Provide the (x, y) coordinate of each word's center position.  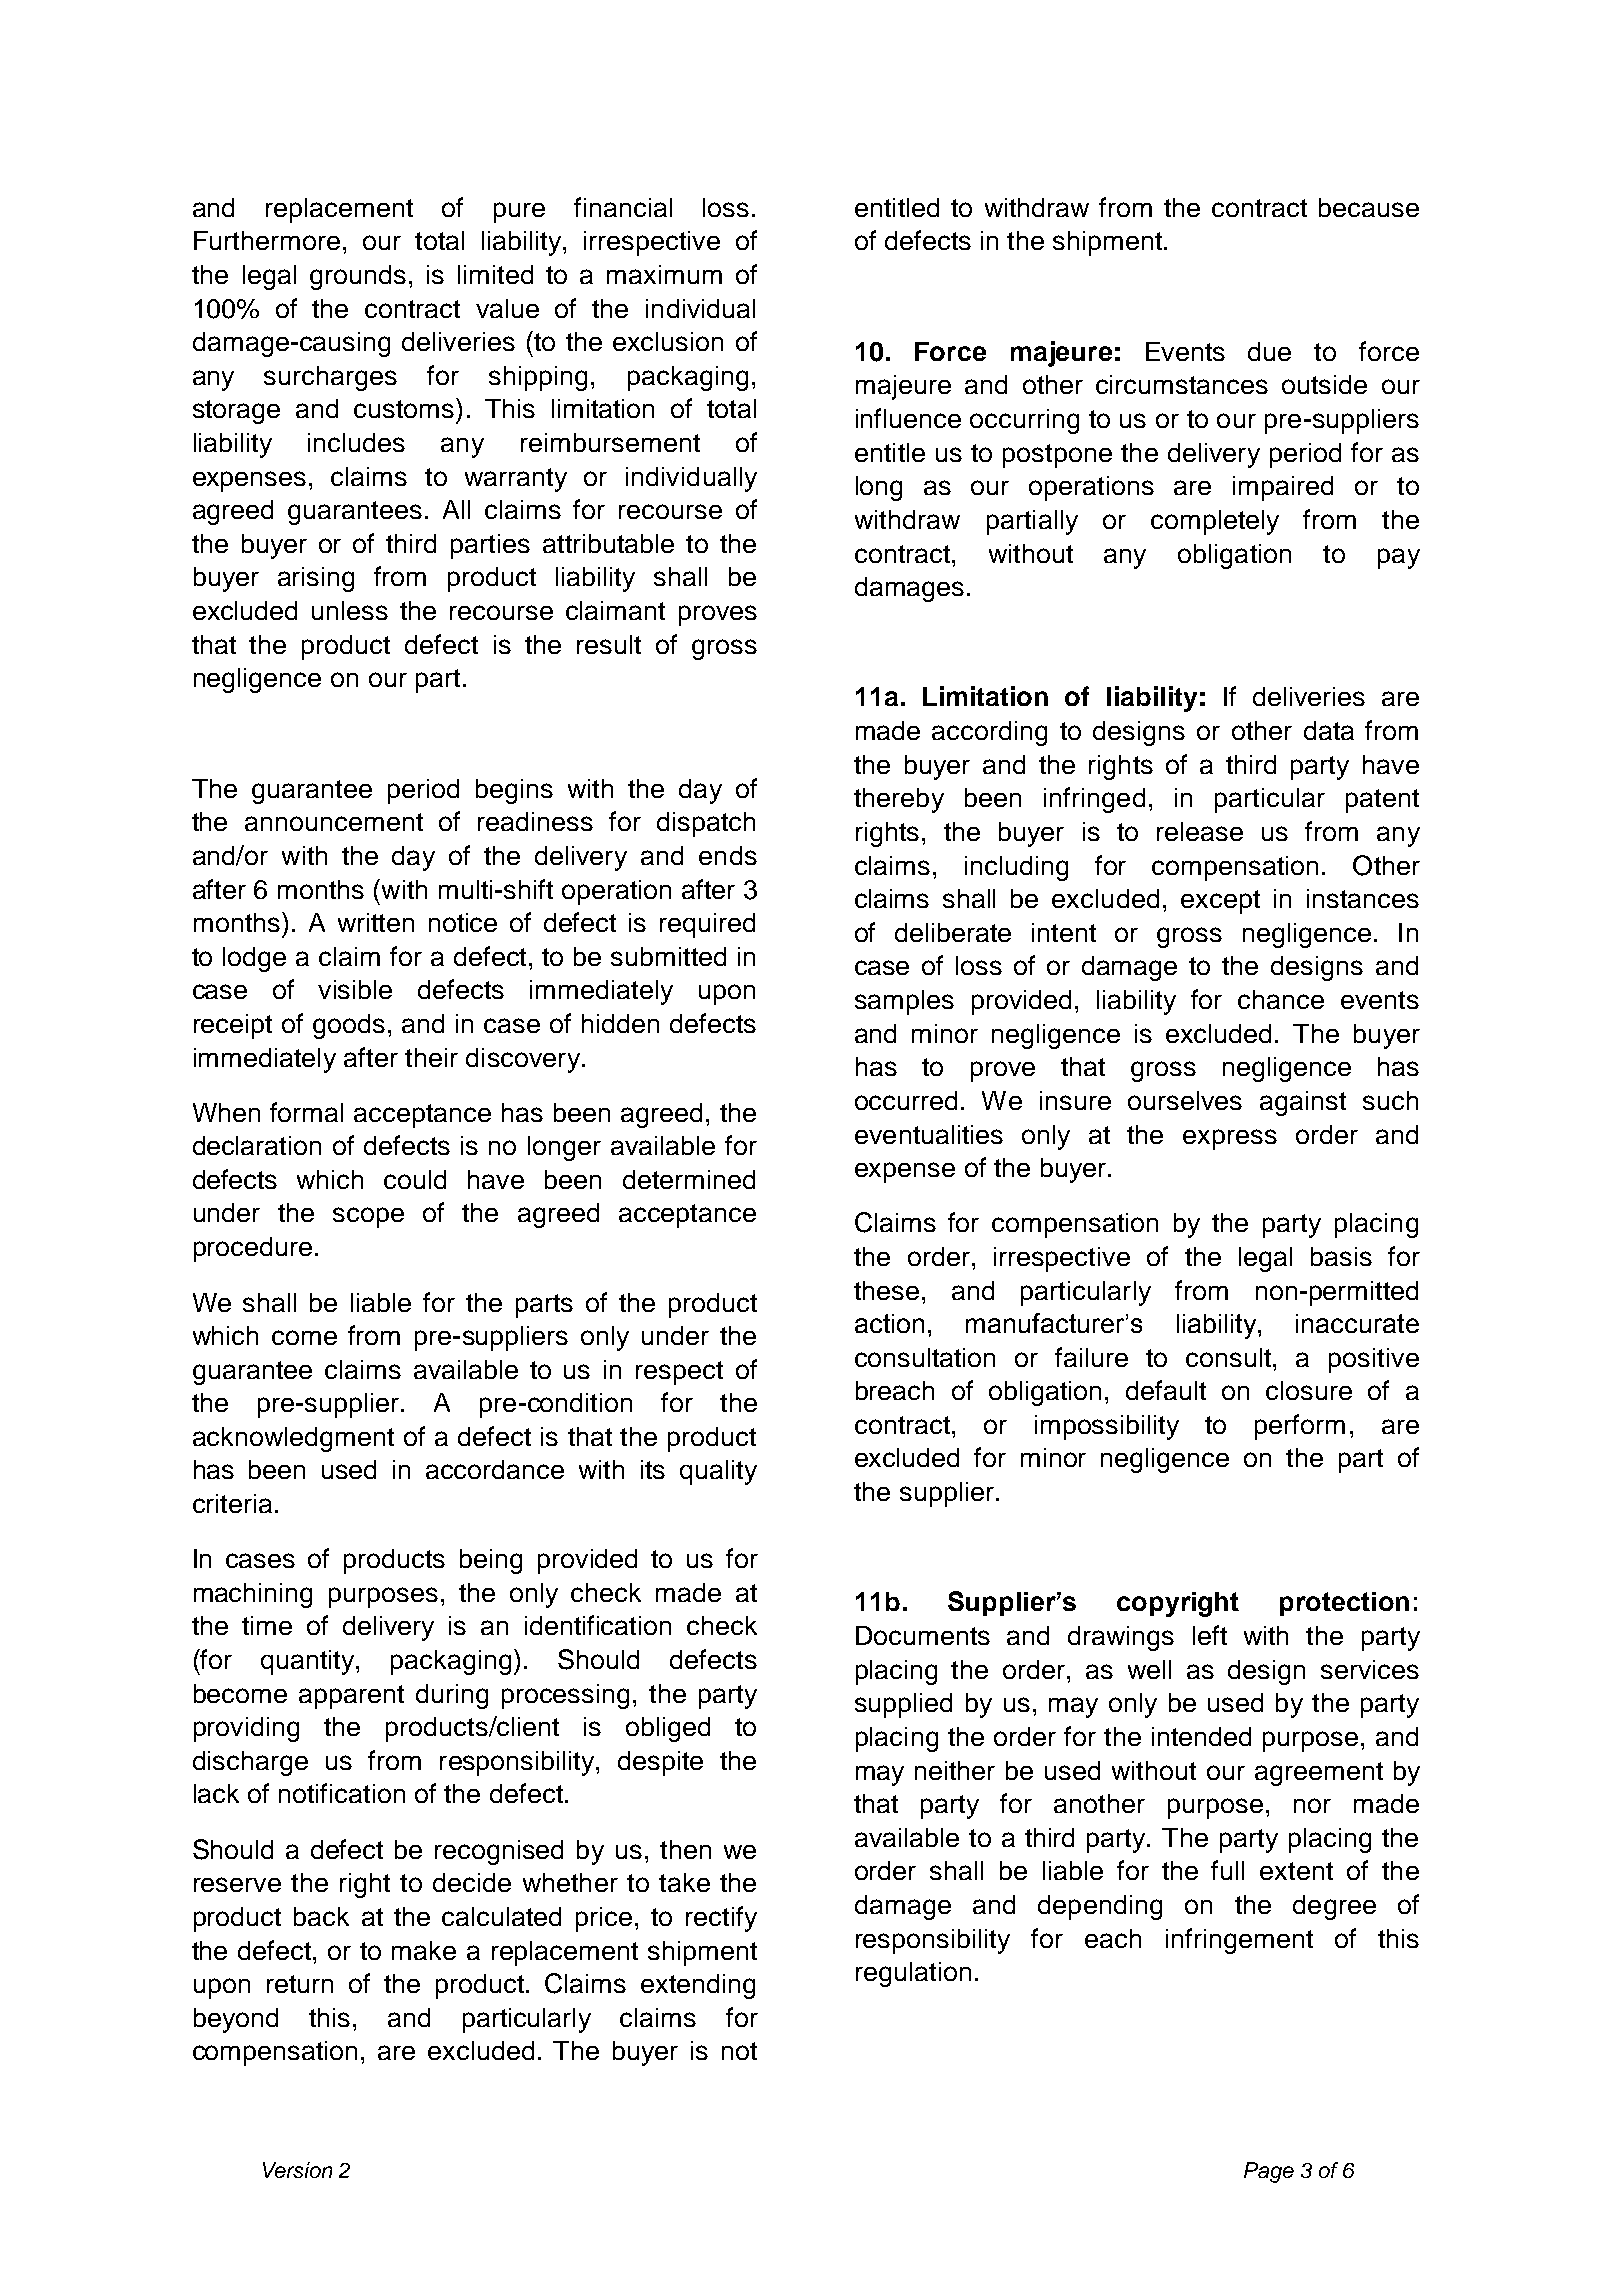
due (1269, 351)
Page (1269, 2172)
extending (698, 1986)
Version (297, 2170)
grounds (358, 277)
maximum (664, 274)
